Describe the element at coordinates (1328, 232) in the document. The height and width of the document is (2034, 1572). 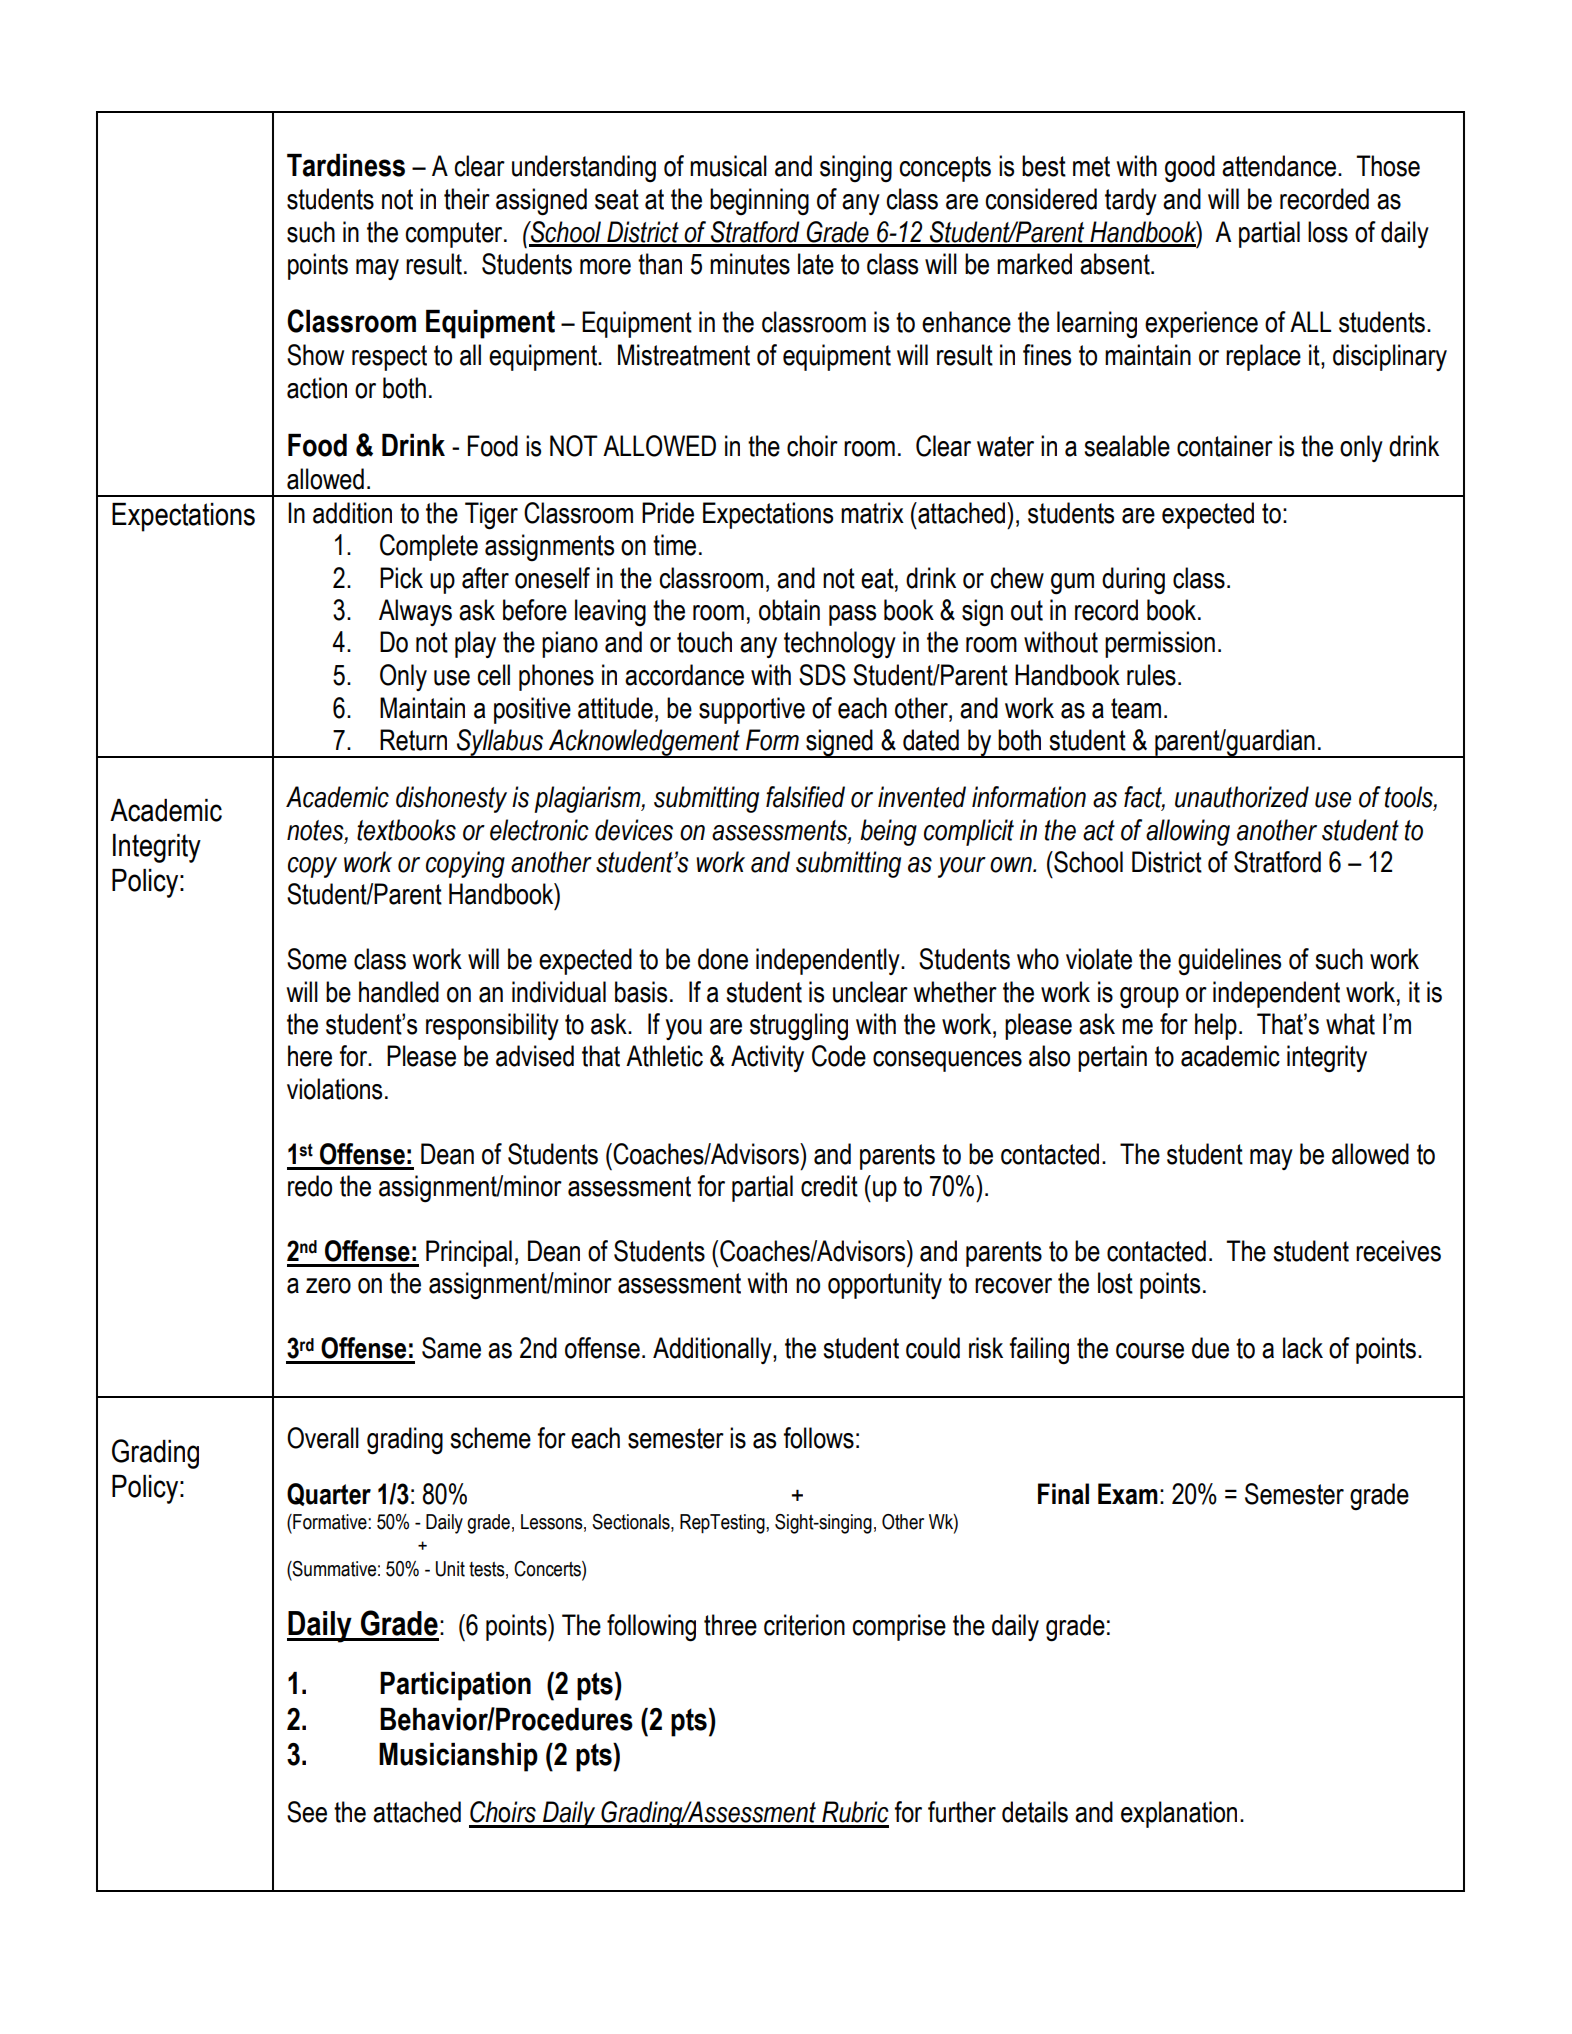
I see `loss` at that location.
